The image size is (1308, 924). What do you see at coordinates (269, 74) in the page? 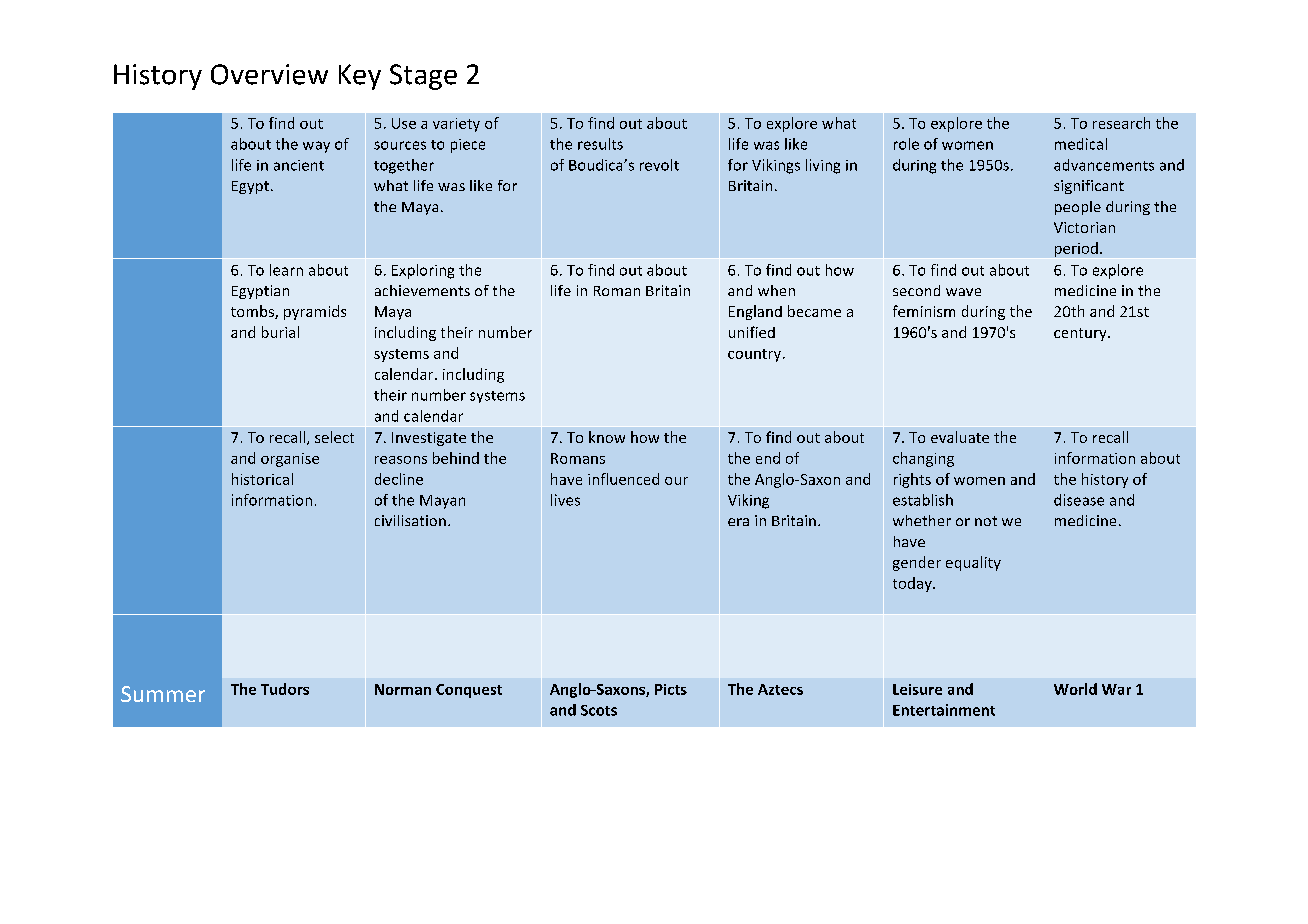
I see `Overview` at bounding box center [269, 74].
